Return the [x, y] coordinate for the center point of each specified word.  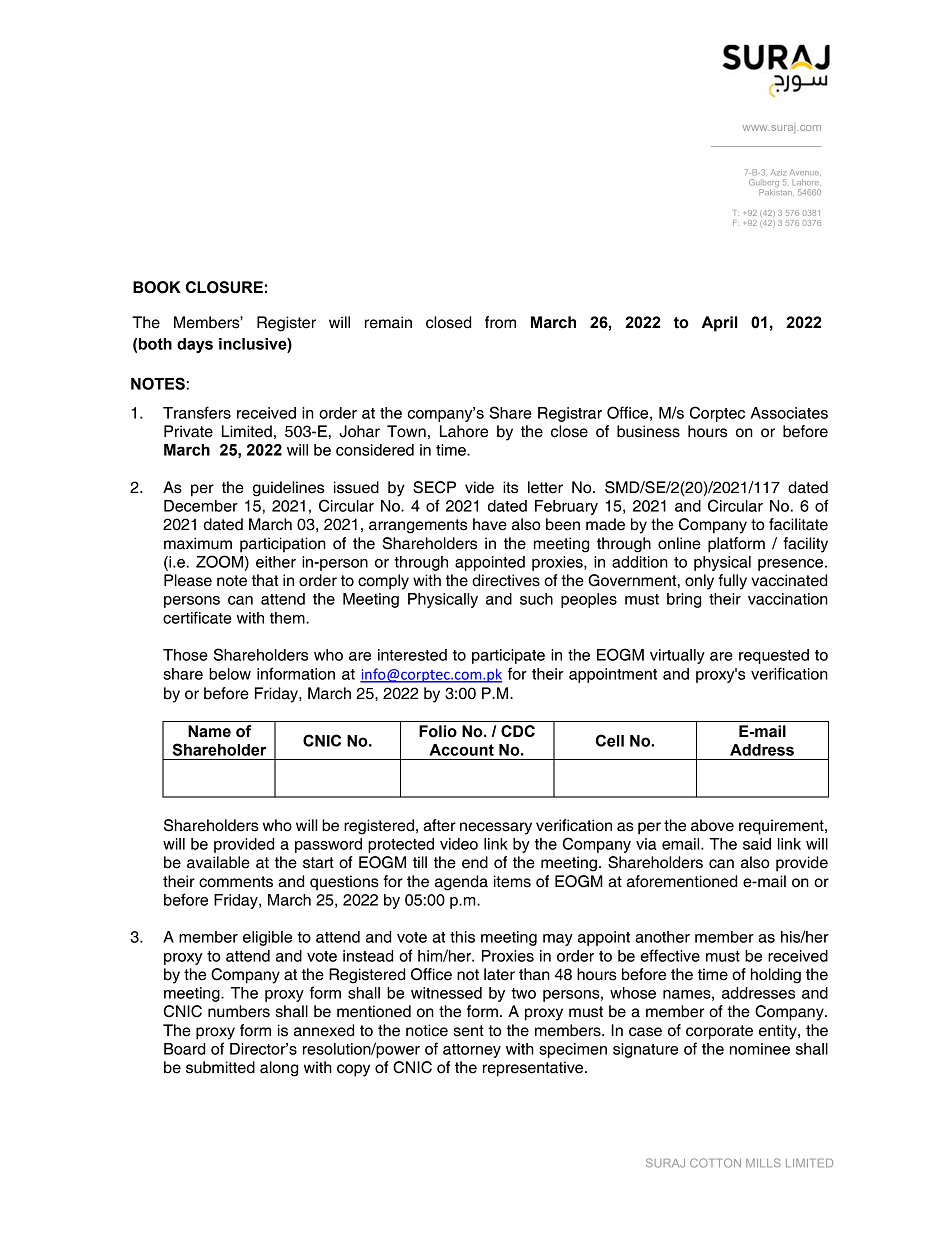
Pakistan [776, 192]
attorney [472, 1051]
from [500, 322]
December [201, 506]
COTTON [715, 1163]
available [218, 862]
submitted [220, 1067]
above [712, 825]
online [679, 543]
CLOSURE [224, 287]
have [490, 524]
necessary [496, 828]
